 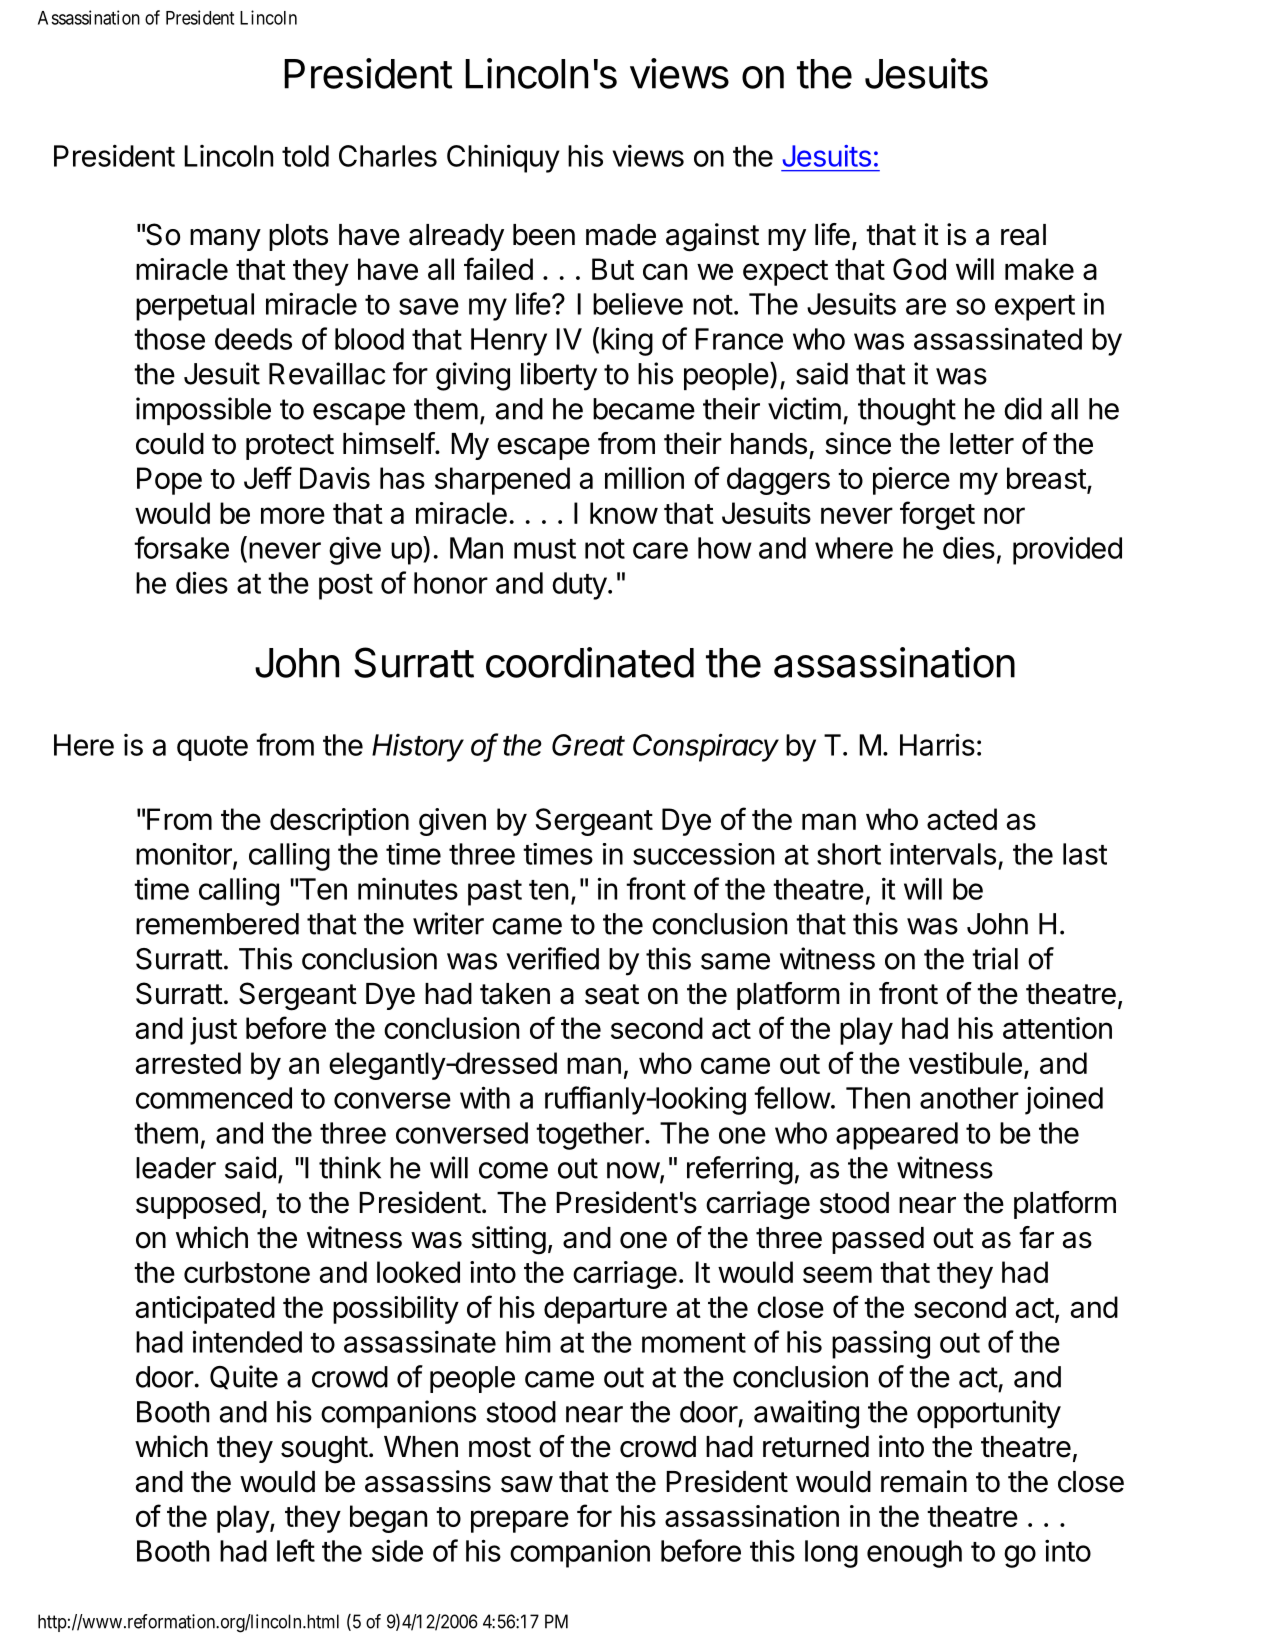 What do you see at coordinates (621, 235) in the screenshot?
I see `made` at bounding box center [621, 235].
